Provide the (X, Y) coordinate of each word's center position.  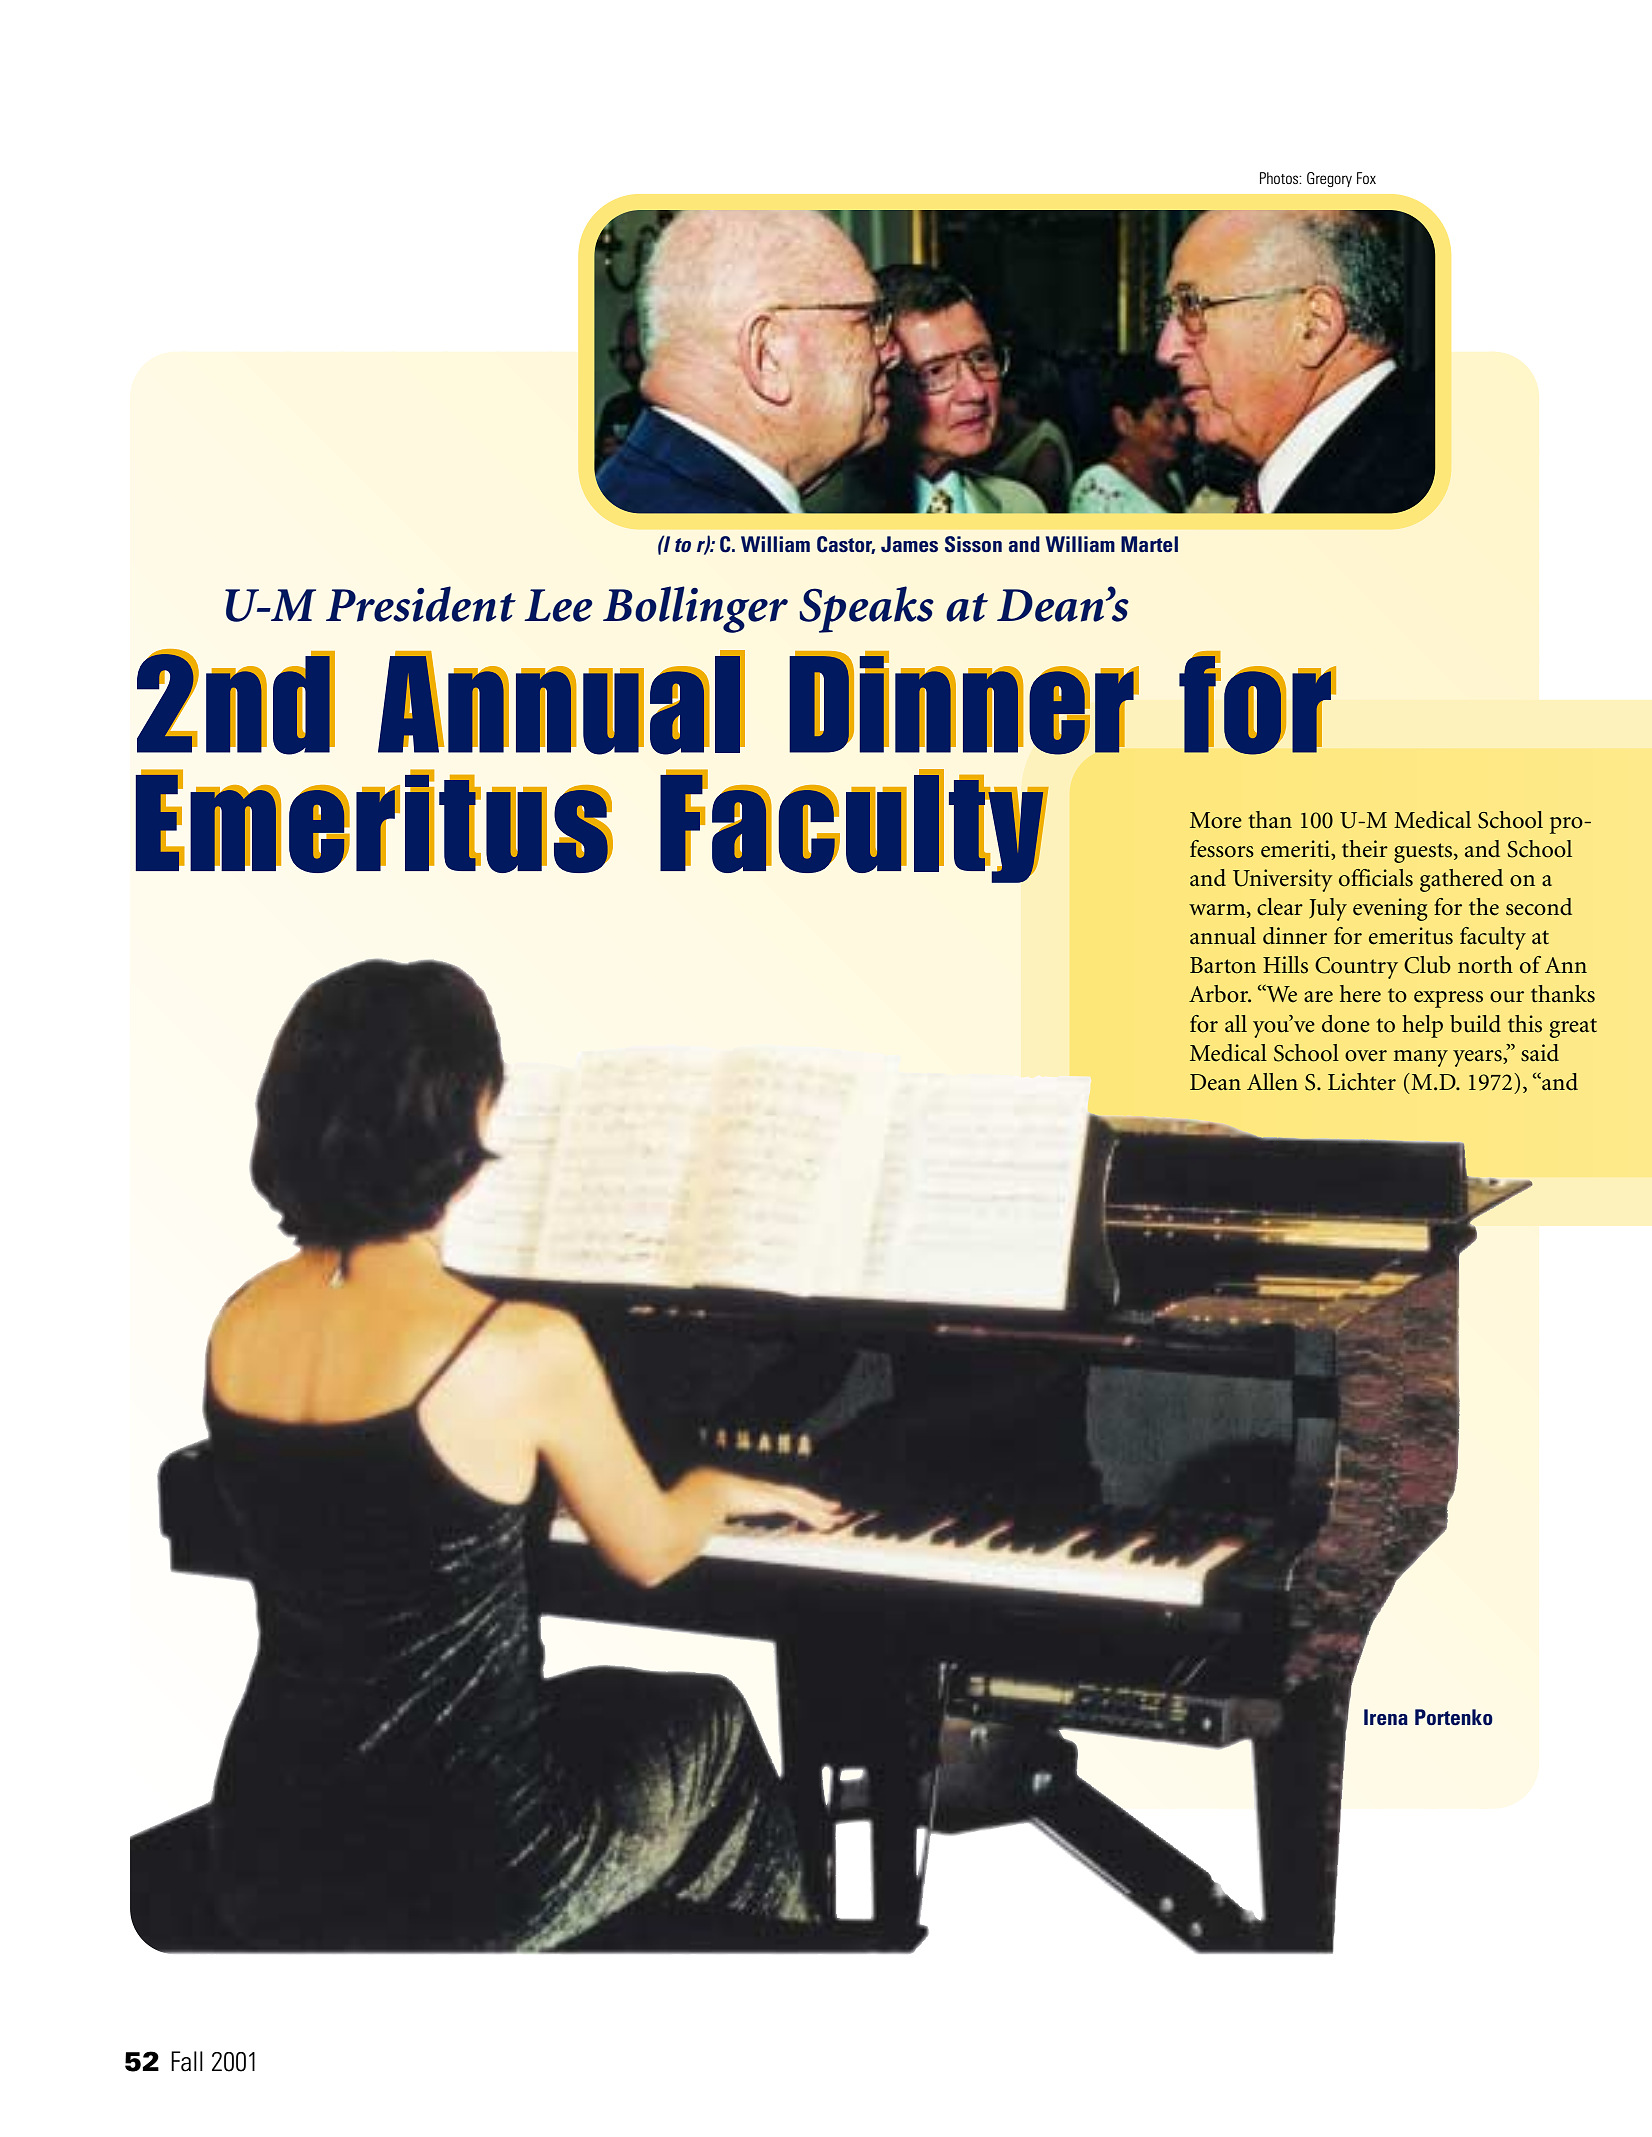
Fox (1366, 178)
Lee (558, 605)
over (1366, 1056)
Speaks (866, 609)
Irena (1386, 1717)
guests (1424, 853)
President (421, 604)
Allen (1272, 1082)
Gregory (1329, 179)
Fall (187, 2061)
